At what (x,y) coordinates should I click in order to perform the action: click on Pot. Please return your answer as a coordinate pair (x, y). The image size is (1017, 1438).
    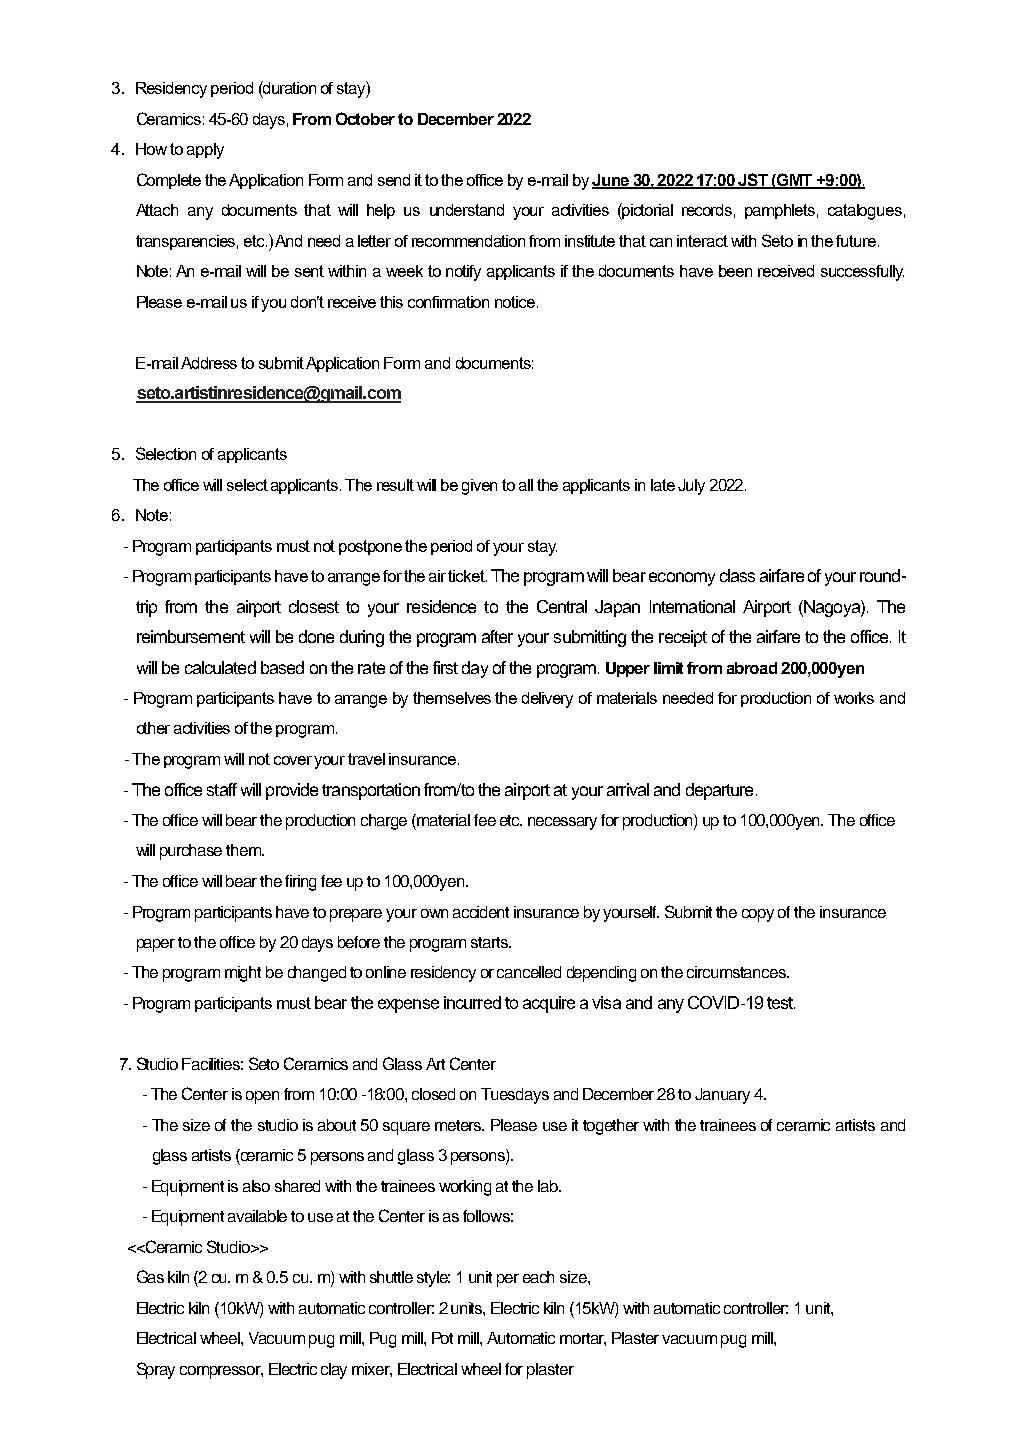
    Looking at the image, I should click on (442, 1338).
